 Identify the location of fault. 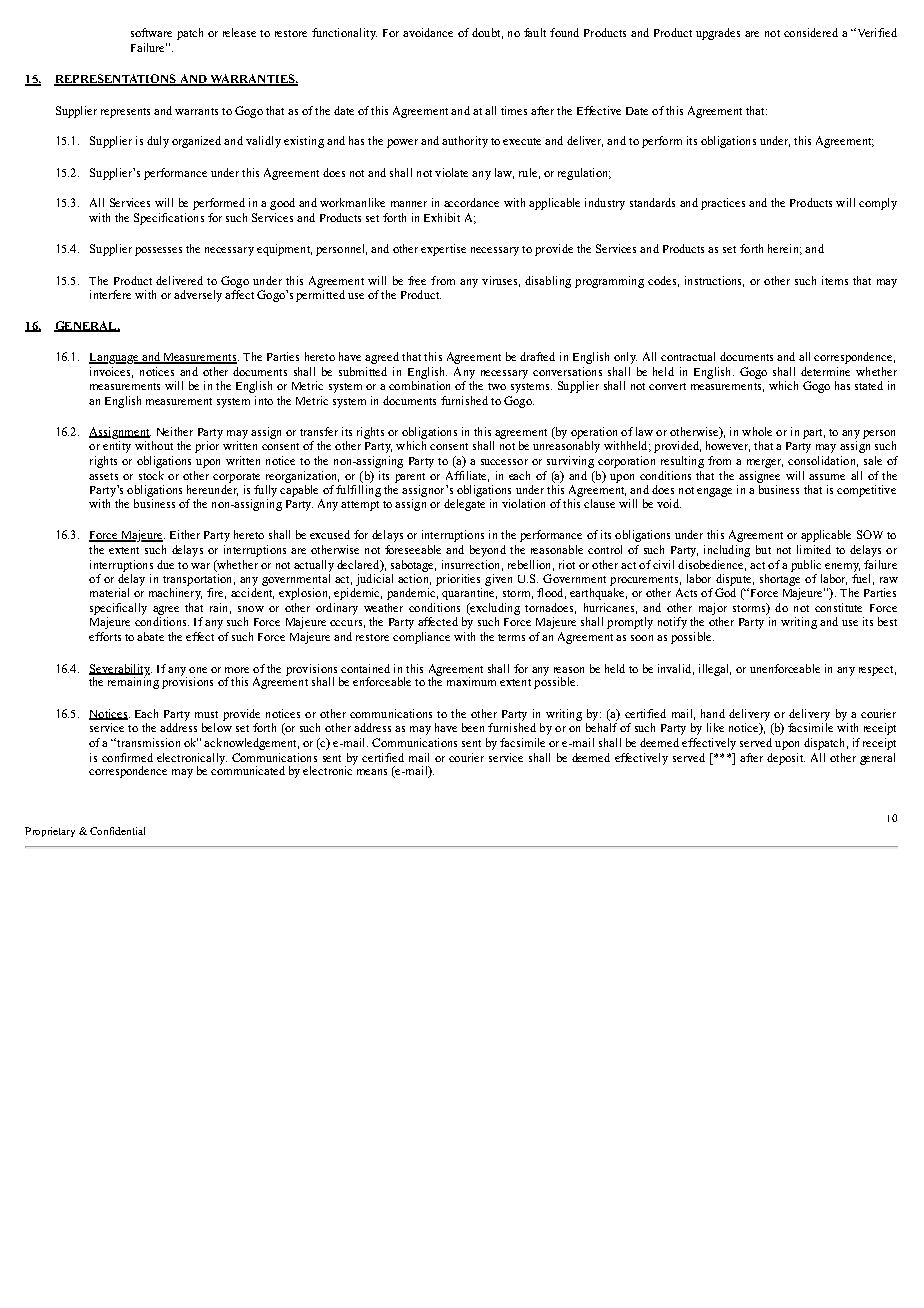
(535, 32).
